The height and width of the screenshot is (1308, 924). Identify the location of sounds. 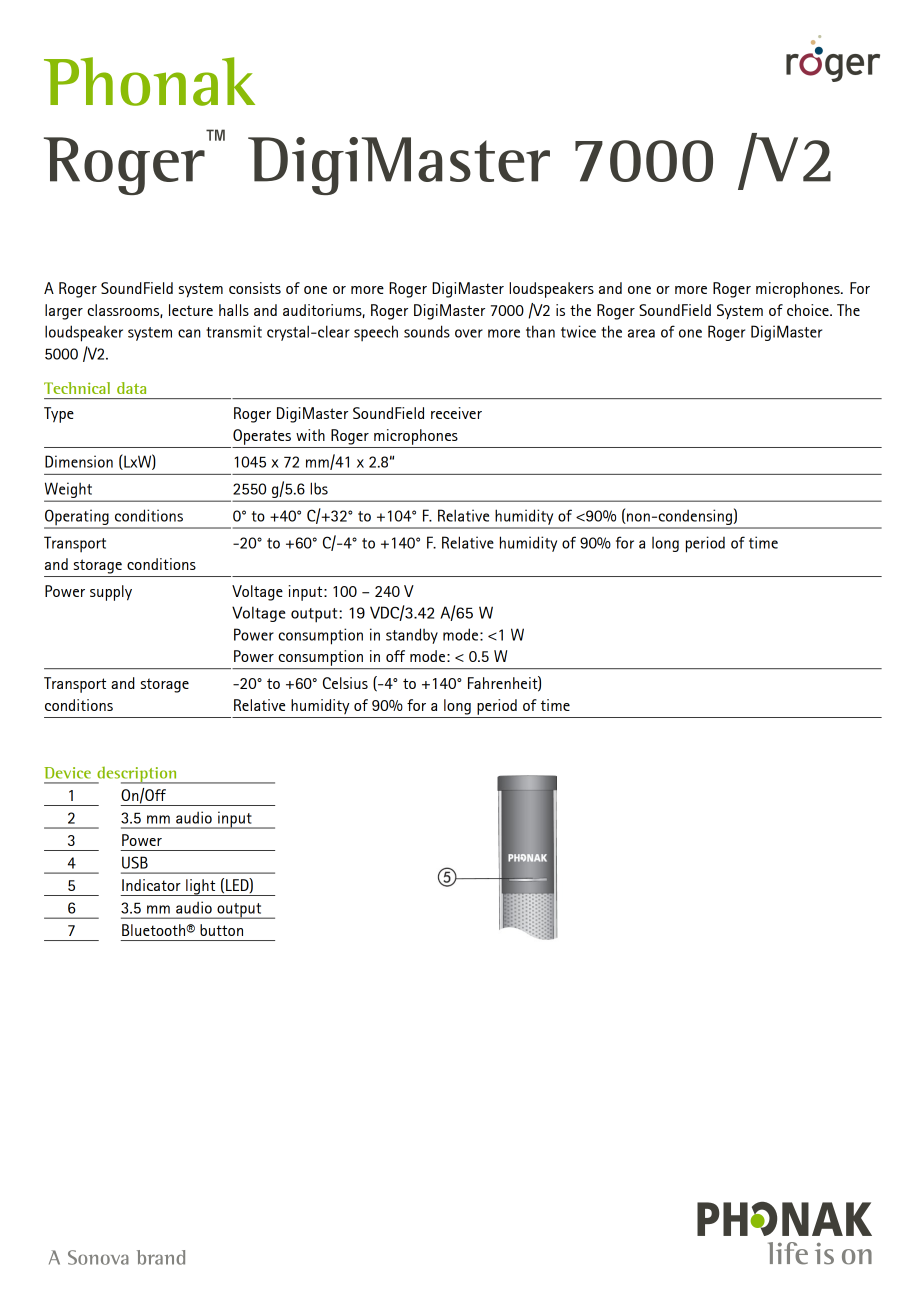
(427, 331).
